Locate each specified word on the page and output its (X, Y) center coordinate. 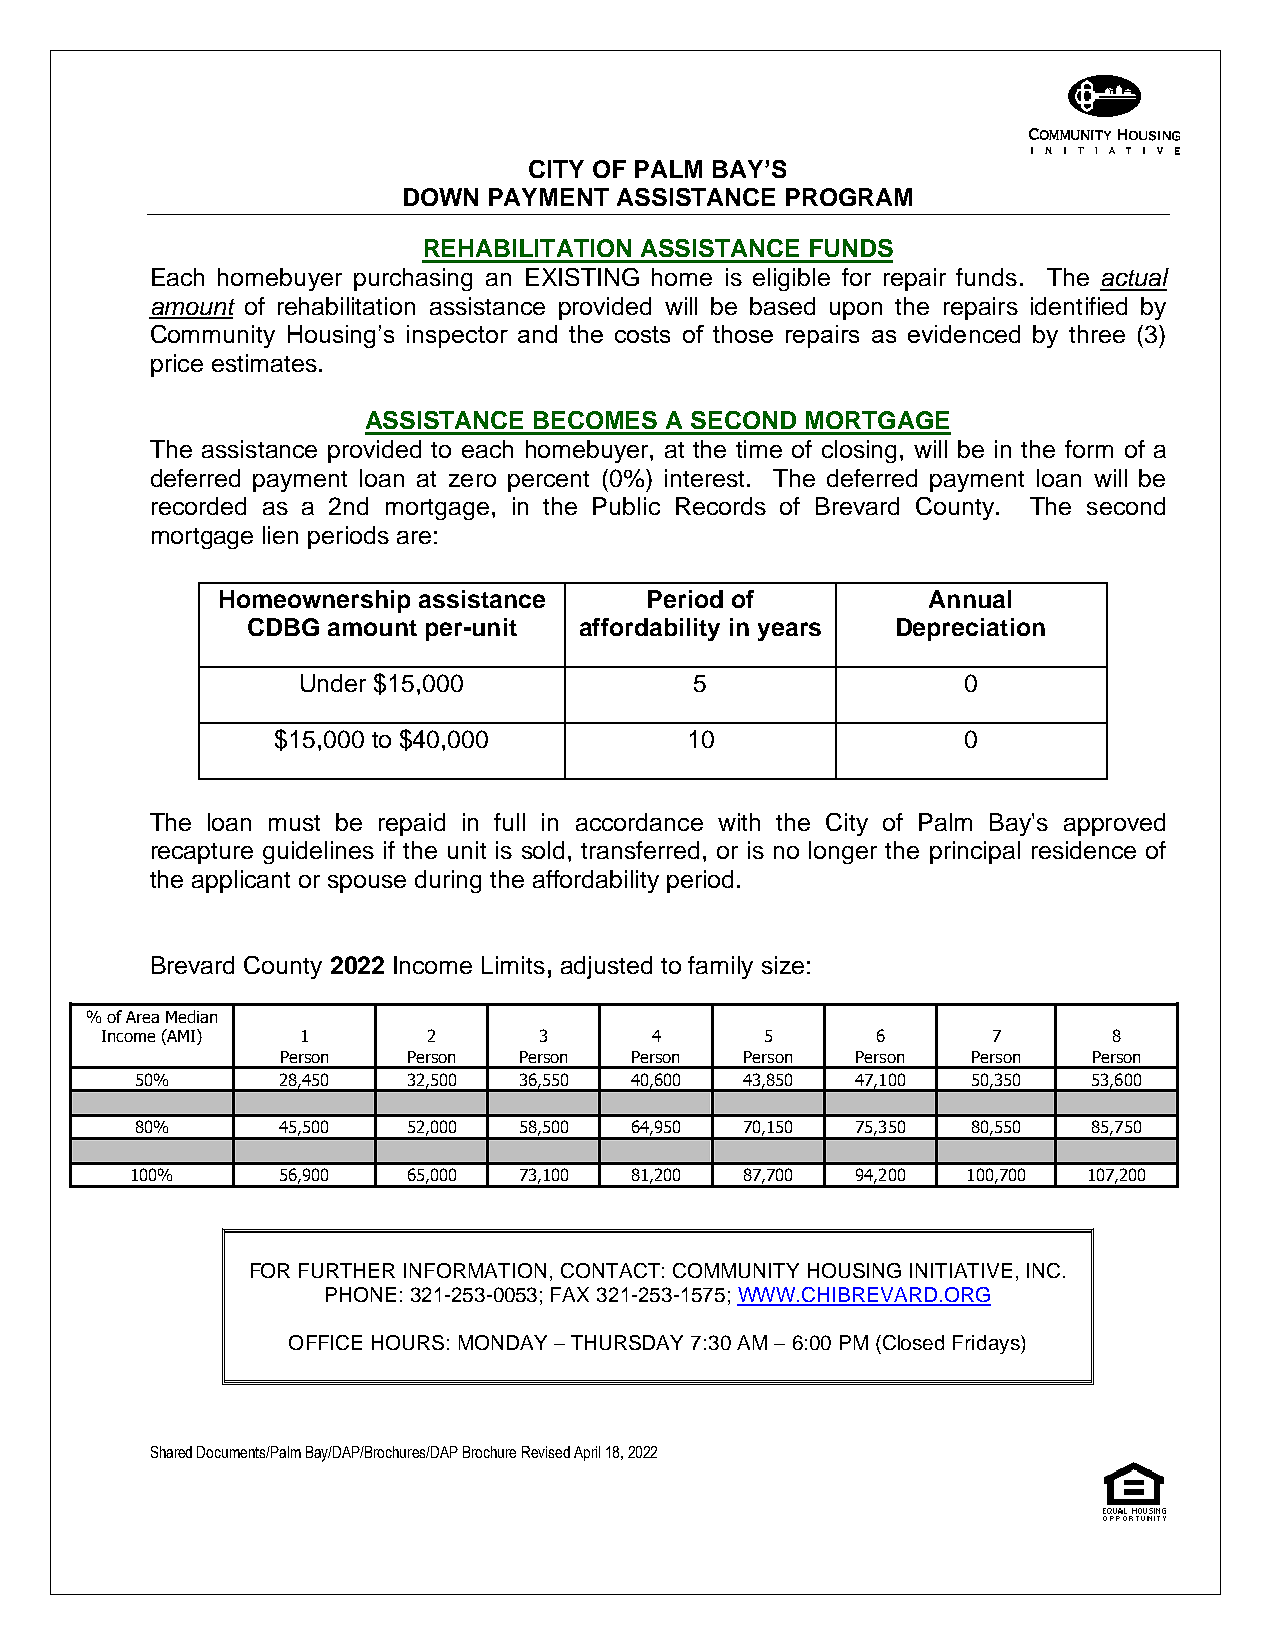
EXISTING (582, 277)
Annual (970, 599)
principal (975, 852)
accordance (639, 822)
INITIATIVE (961, 1270)
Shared (171, 1452)
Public (626, 506)
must (294, 823)
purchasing (413, 279)
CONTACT (610, 1270)
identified (1079, 306)
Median (191, 1016)
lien (280, 535)
